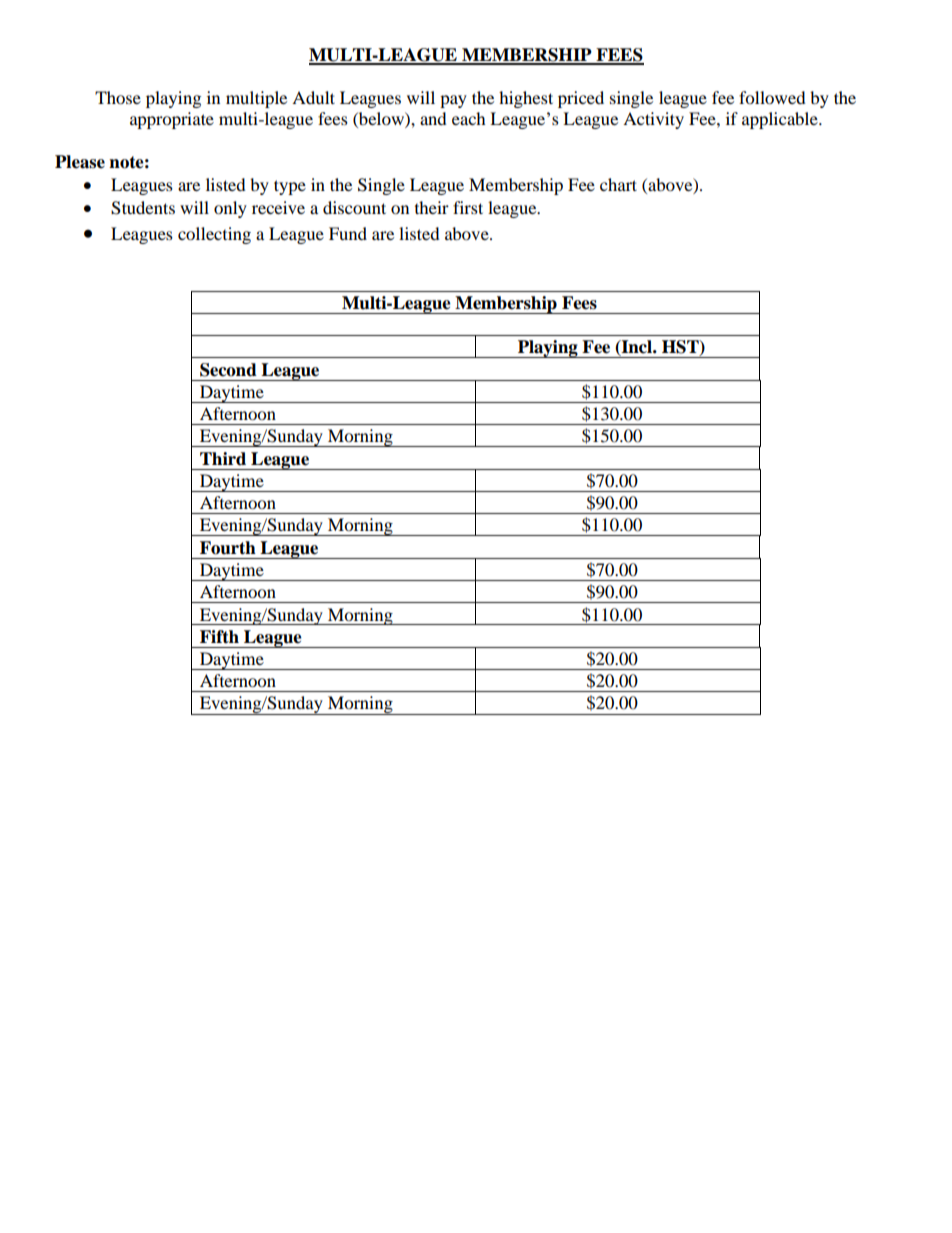  Describe the element at coordinates (228, 370) in the screenshot. I see `Second` at that location.
